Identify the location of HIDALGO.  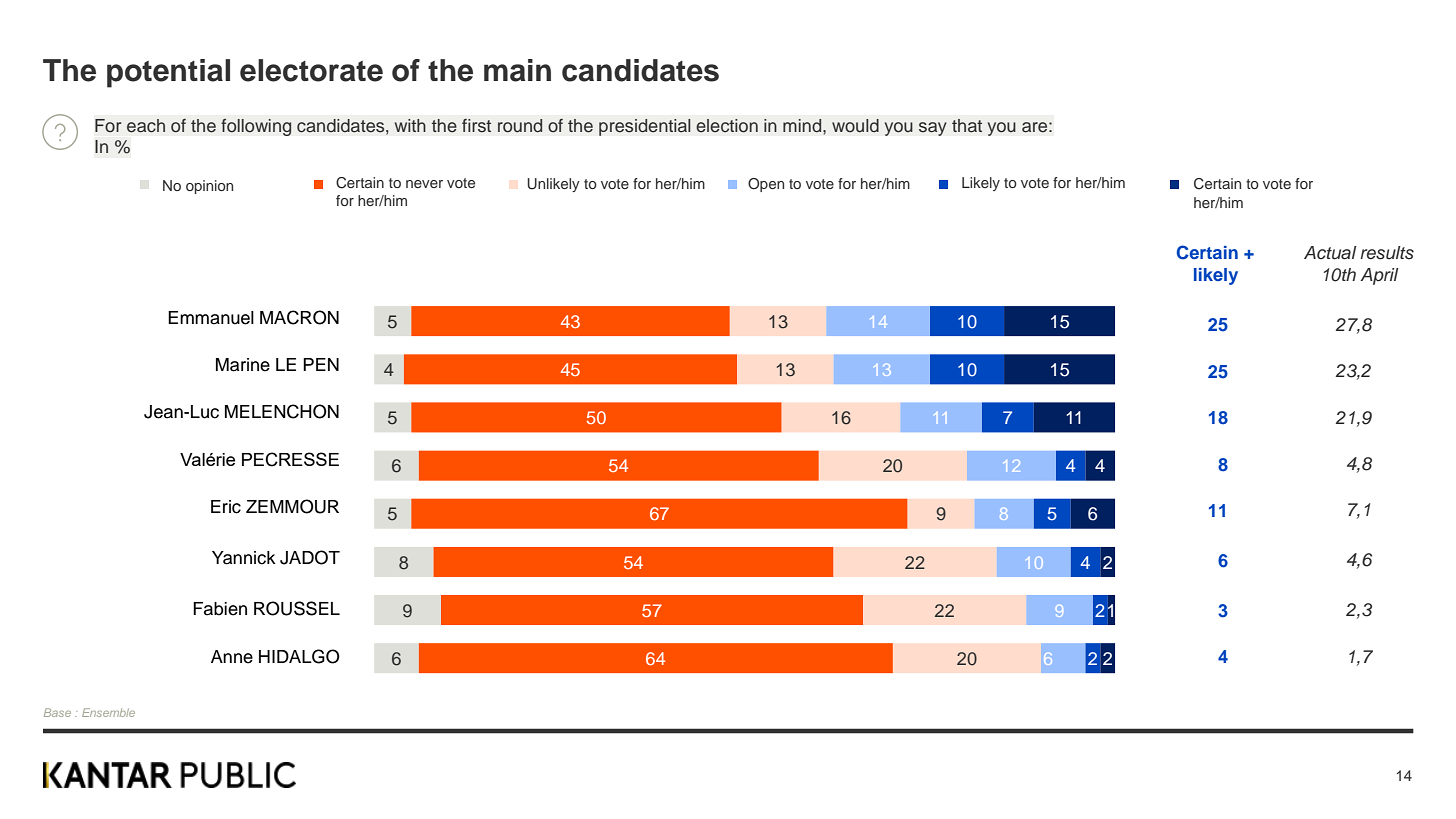
(299, 656).
